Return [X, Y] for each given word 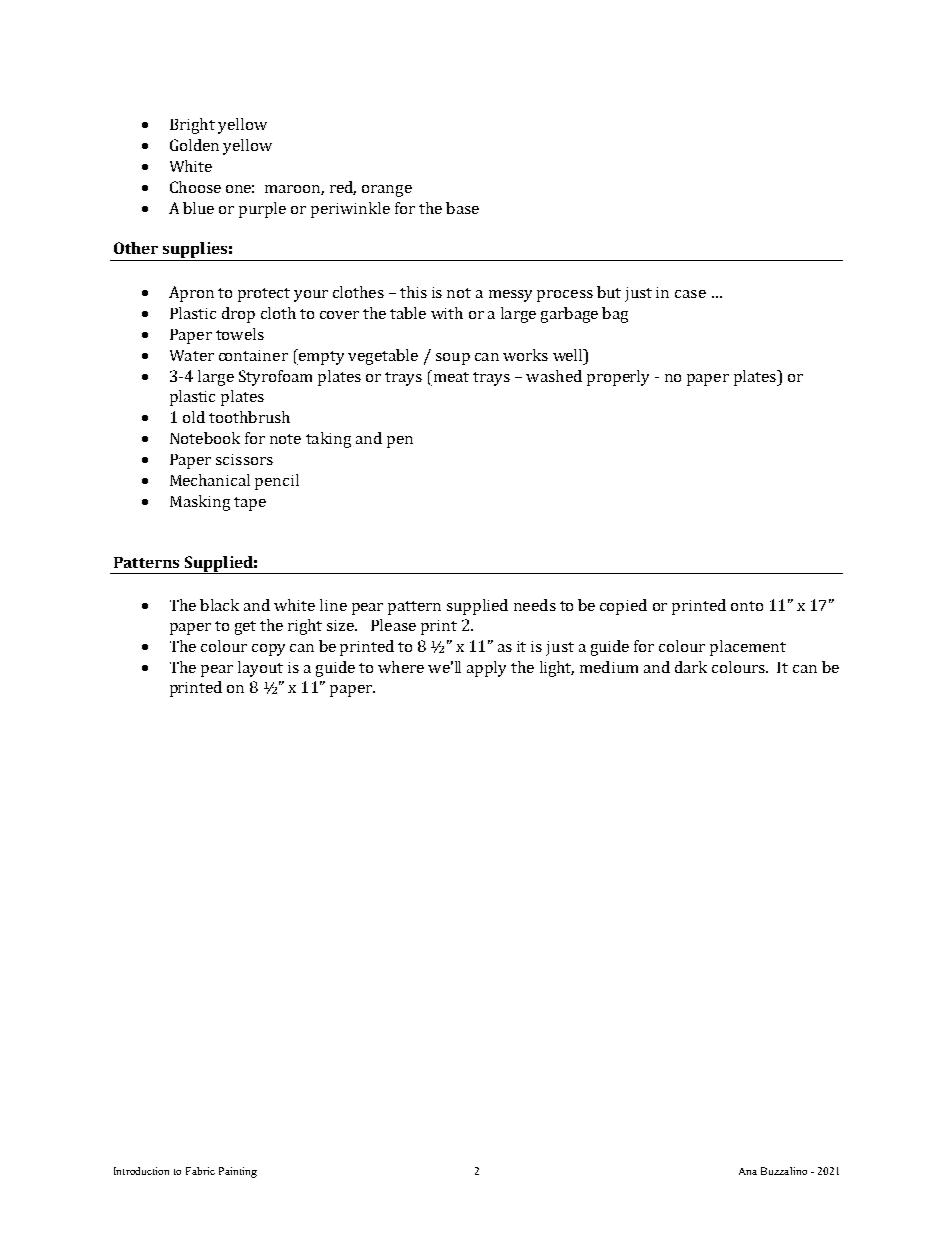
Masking [200, 503]
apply [486, 669]
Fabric [200, 1171]
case [690, 294]
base [462, 208]
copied [623, 607]
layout [260, 669]
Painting [238, 1172]
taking [328, 440]
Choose [195, 187]
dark [691, 667]
